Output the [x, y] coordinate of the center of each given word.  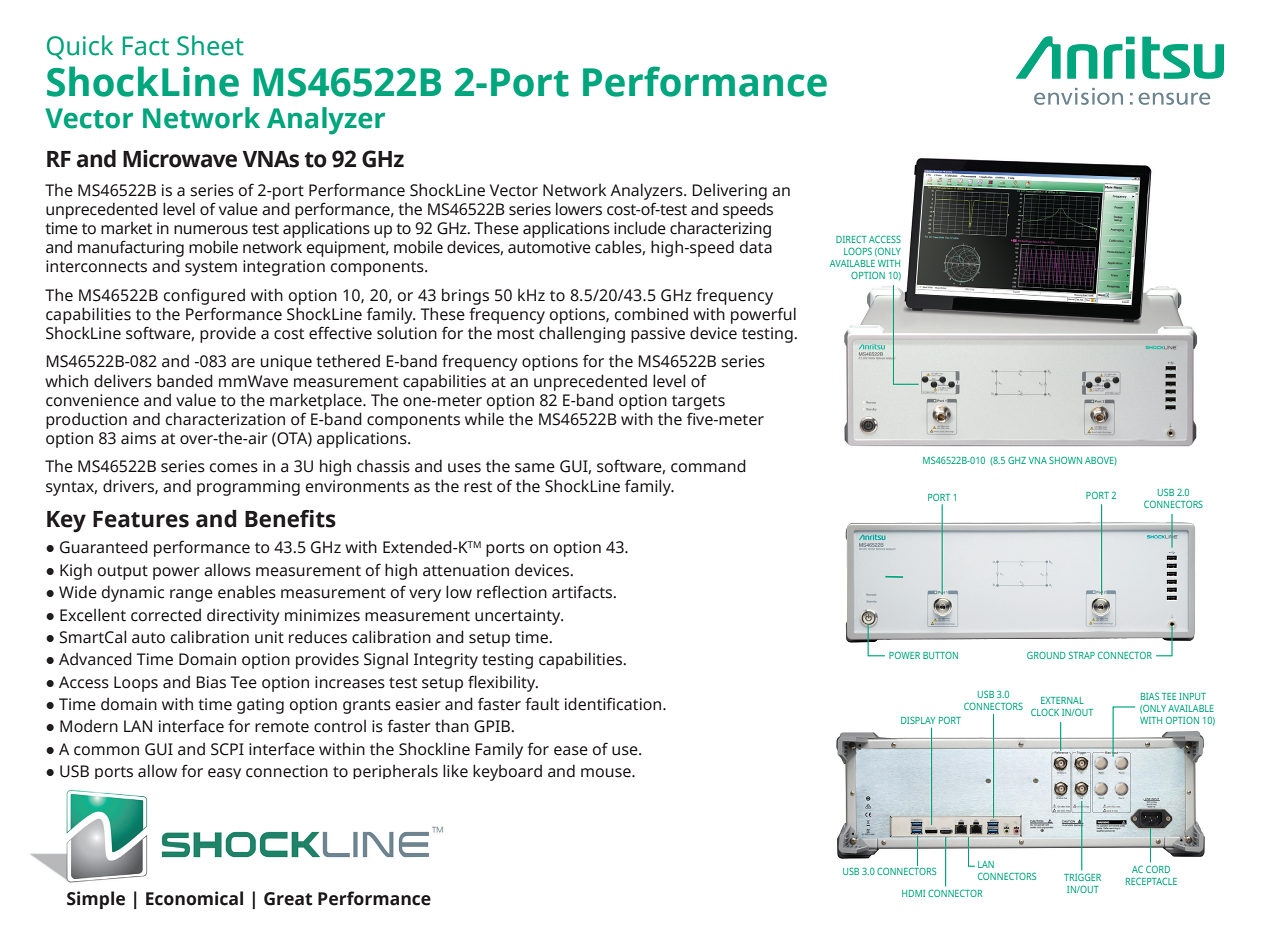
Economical [194, 898]
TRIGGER [1082, 877]
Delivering [729, 192]
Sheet [210, 45]
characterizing [720, 230]
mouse [607, 773]
